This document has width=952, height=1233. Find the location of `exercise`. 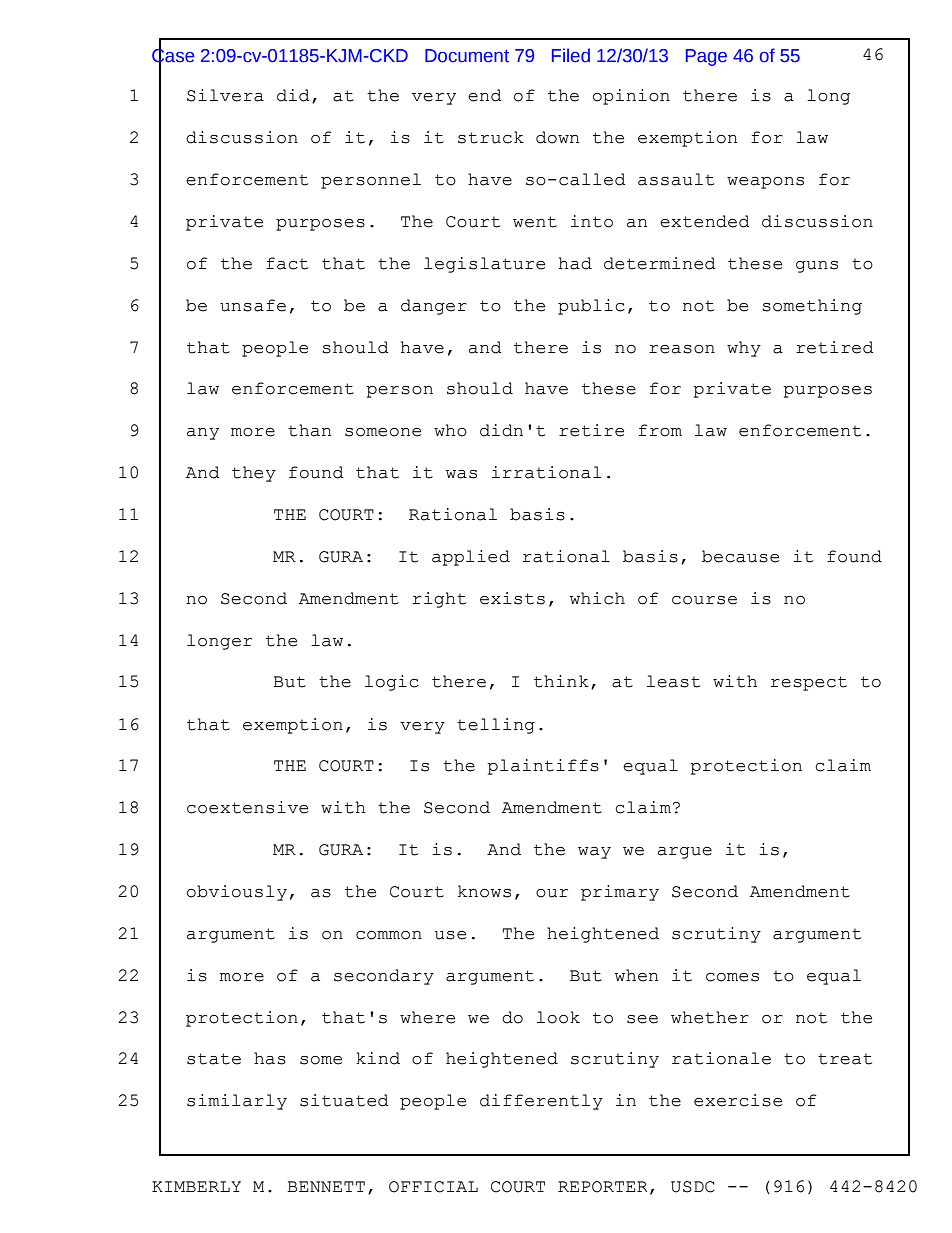

exercise is located at coordinates (738, 1100).
